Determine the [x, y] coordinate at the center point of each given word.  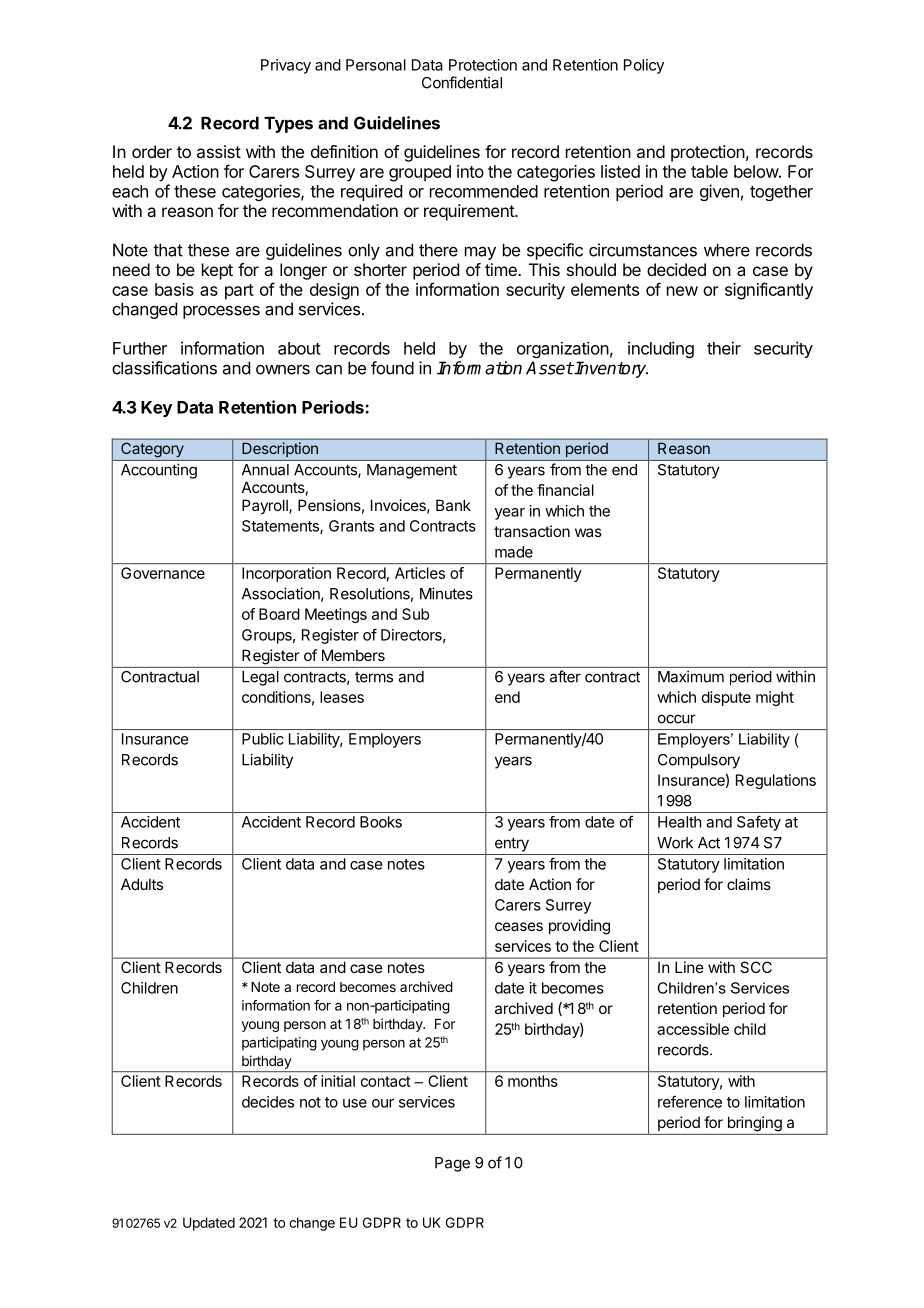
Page [452, 1164]
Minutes [446, 593]
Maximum [691, 676]
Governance [163, 573]
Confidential [462, 82]
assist [219, 151]
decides [268, 1102]
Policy [644, 66]
